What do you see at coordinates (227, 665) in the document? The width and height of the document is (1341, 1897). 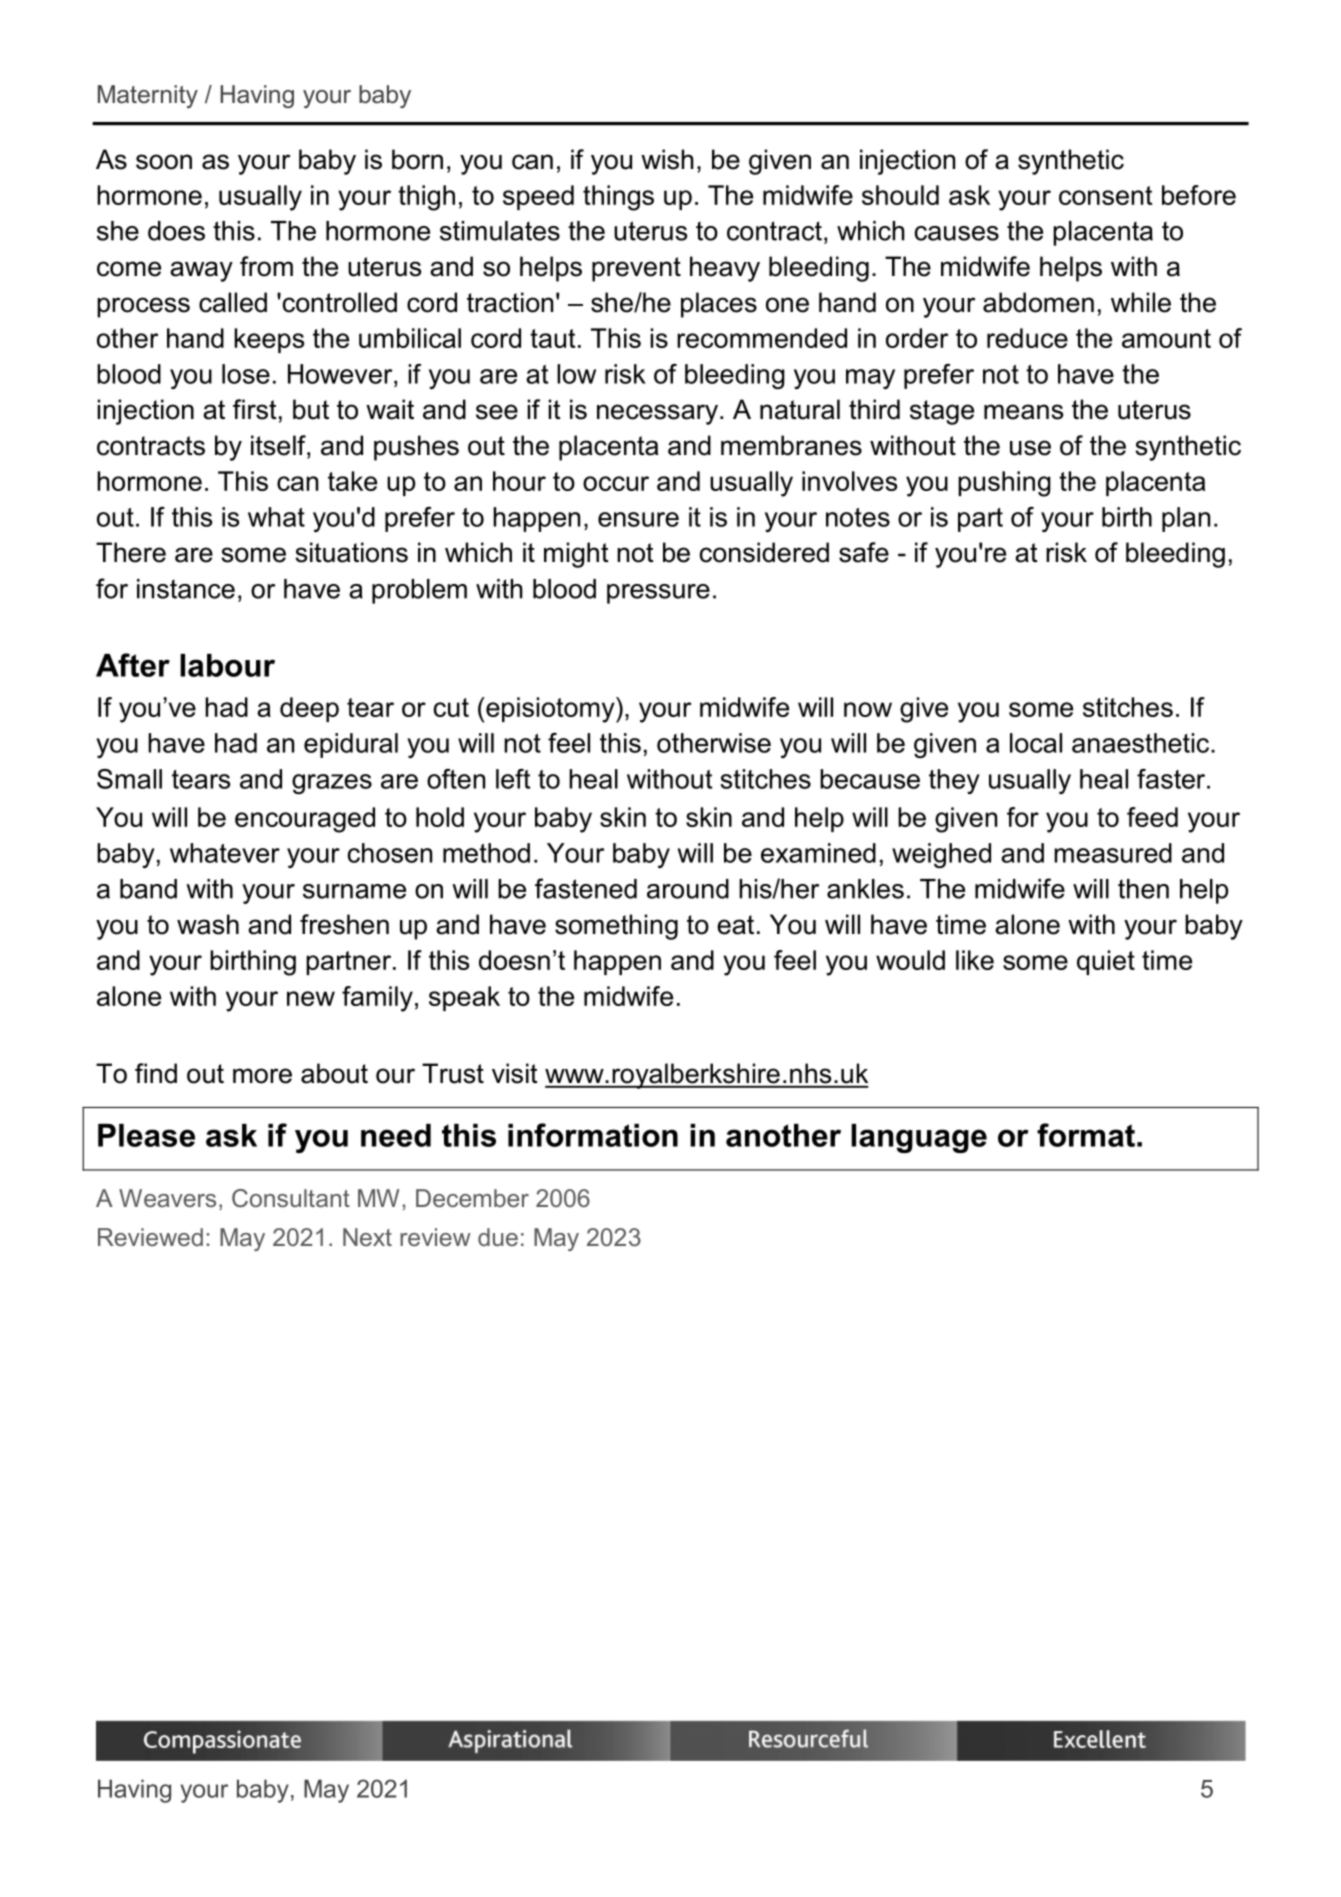 I see `labour` at bounding box center [227, 665].
